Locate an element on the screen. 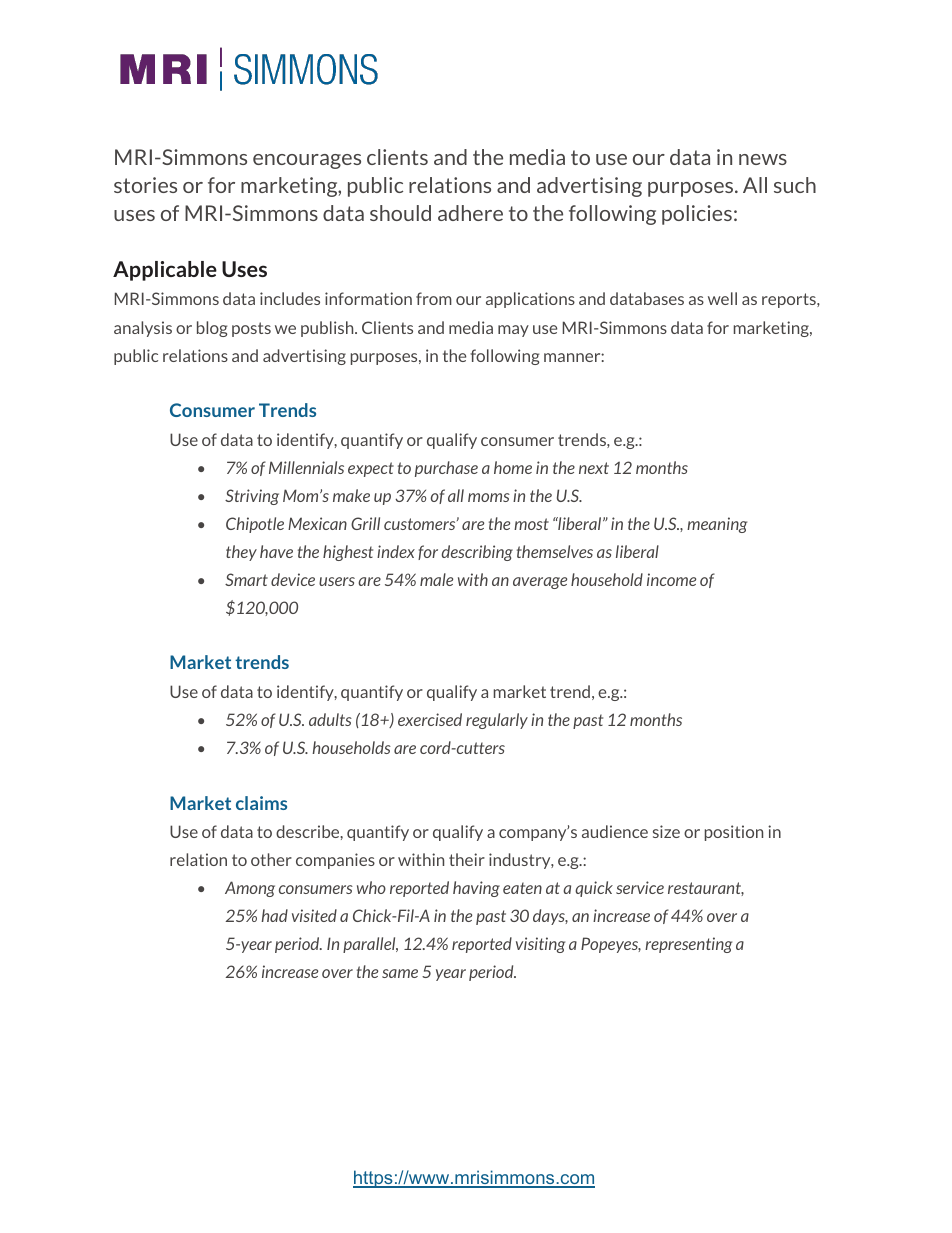 This screenshot has height=1233, width=952. representing is located at coordinates (688, 945).
